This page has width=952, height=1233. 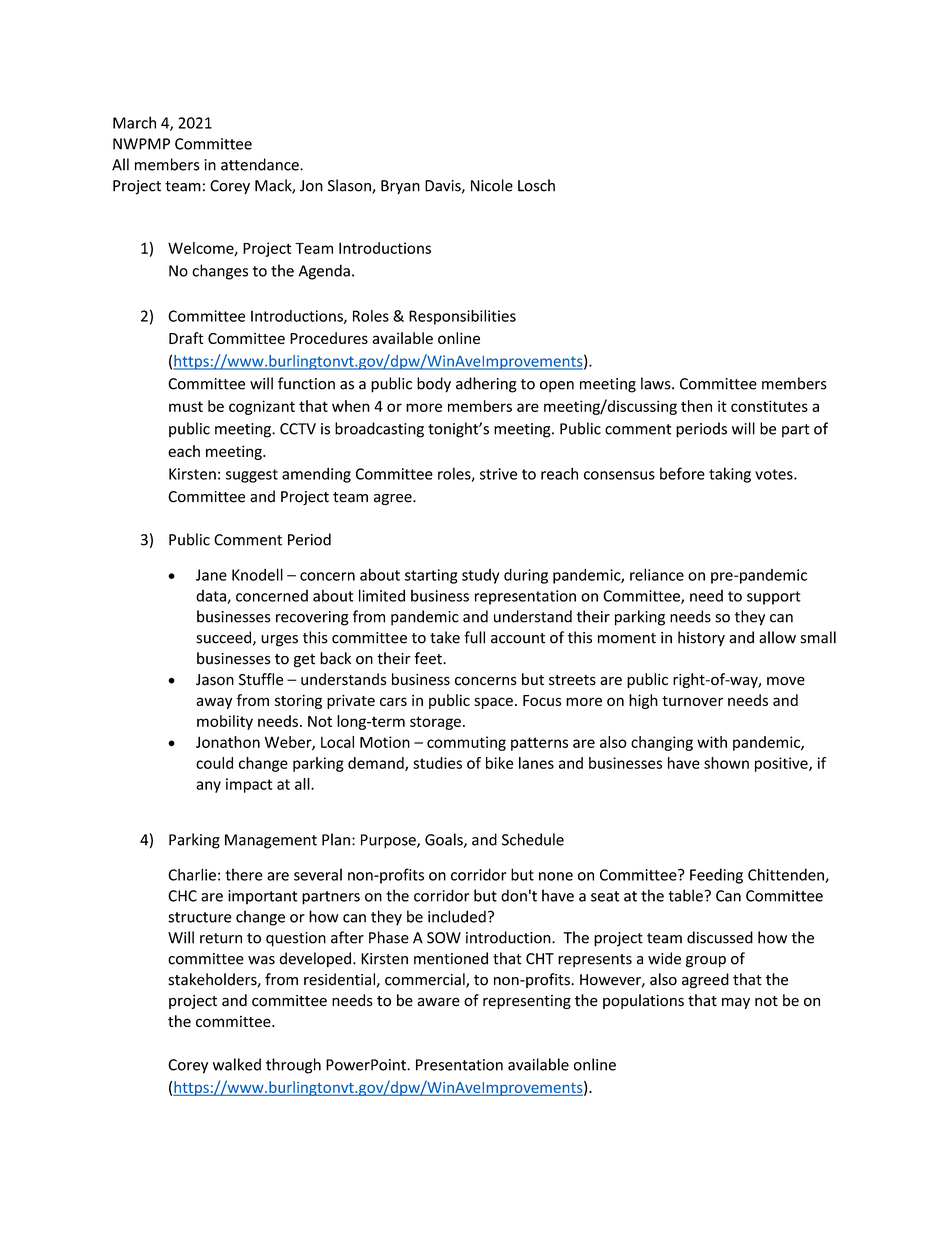 What do you see at coordinates (237, 1064) in the page?
I see `walked` at bounding box center [237, 1064].
